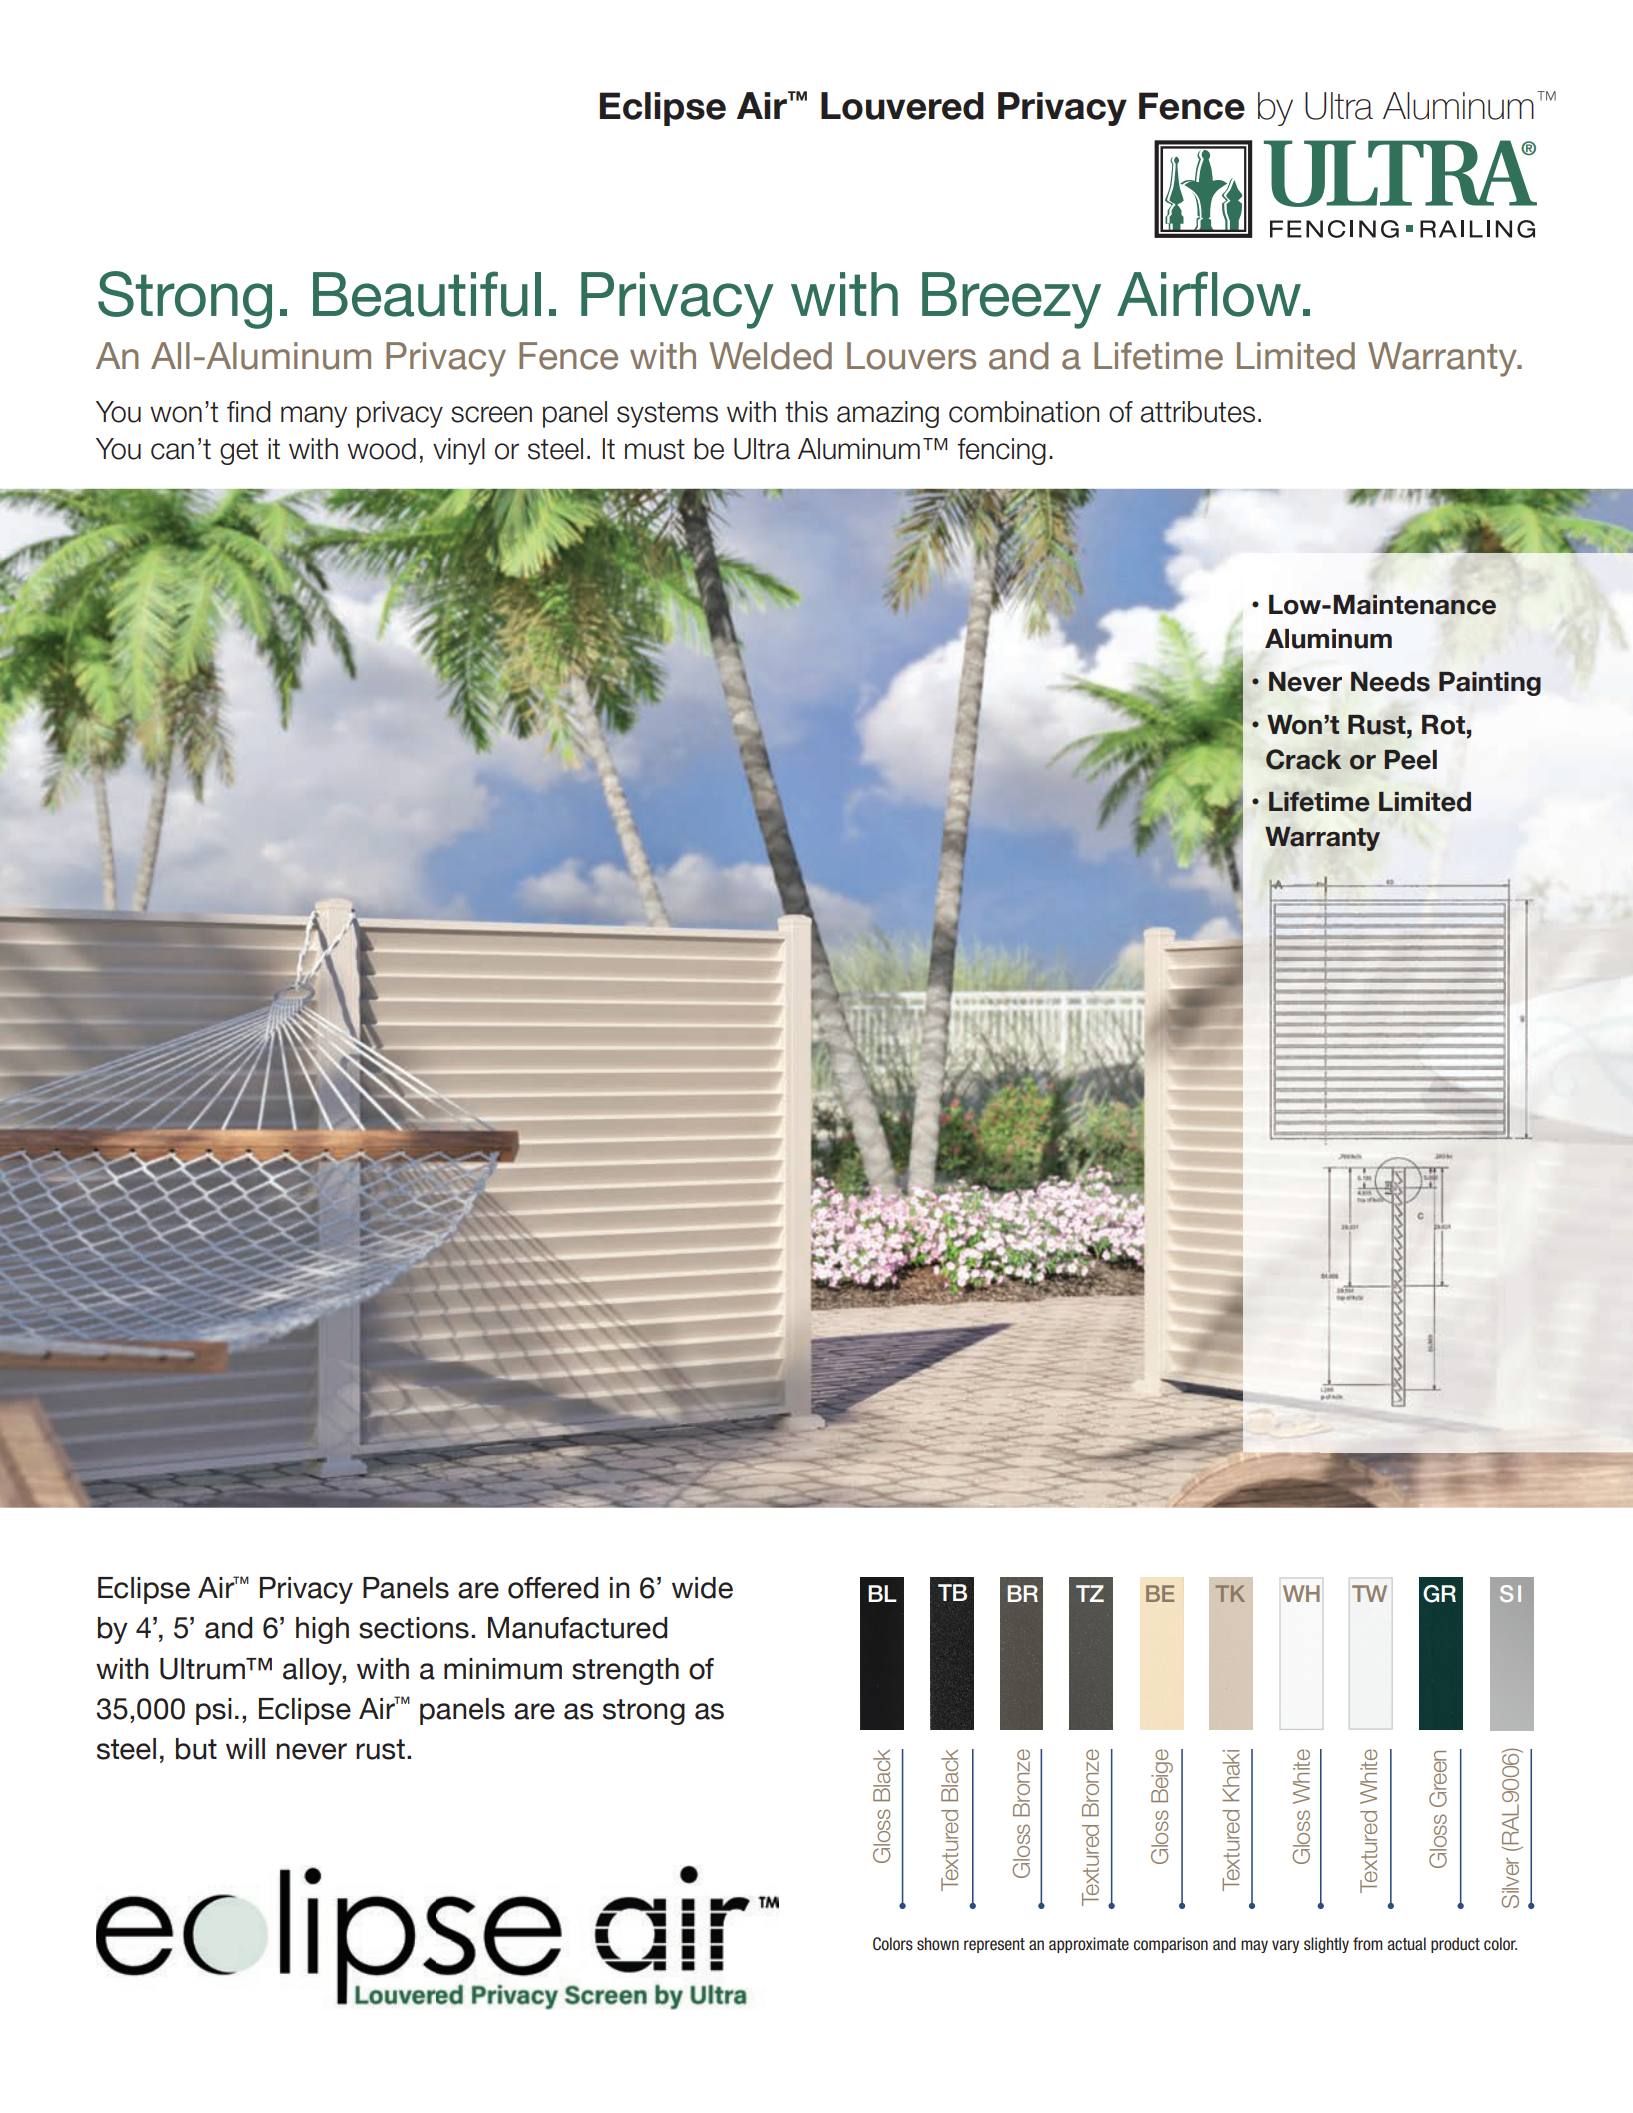 The height and width of the screenshot is (2113, 1633). I want to click on Beautiful, so click(427, 294).
